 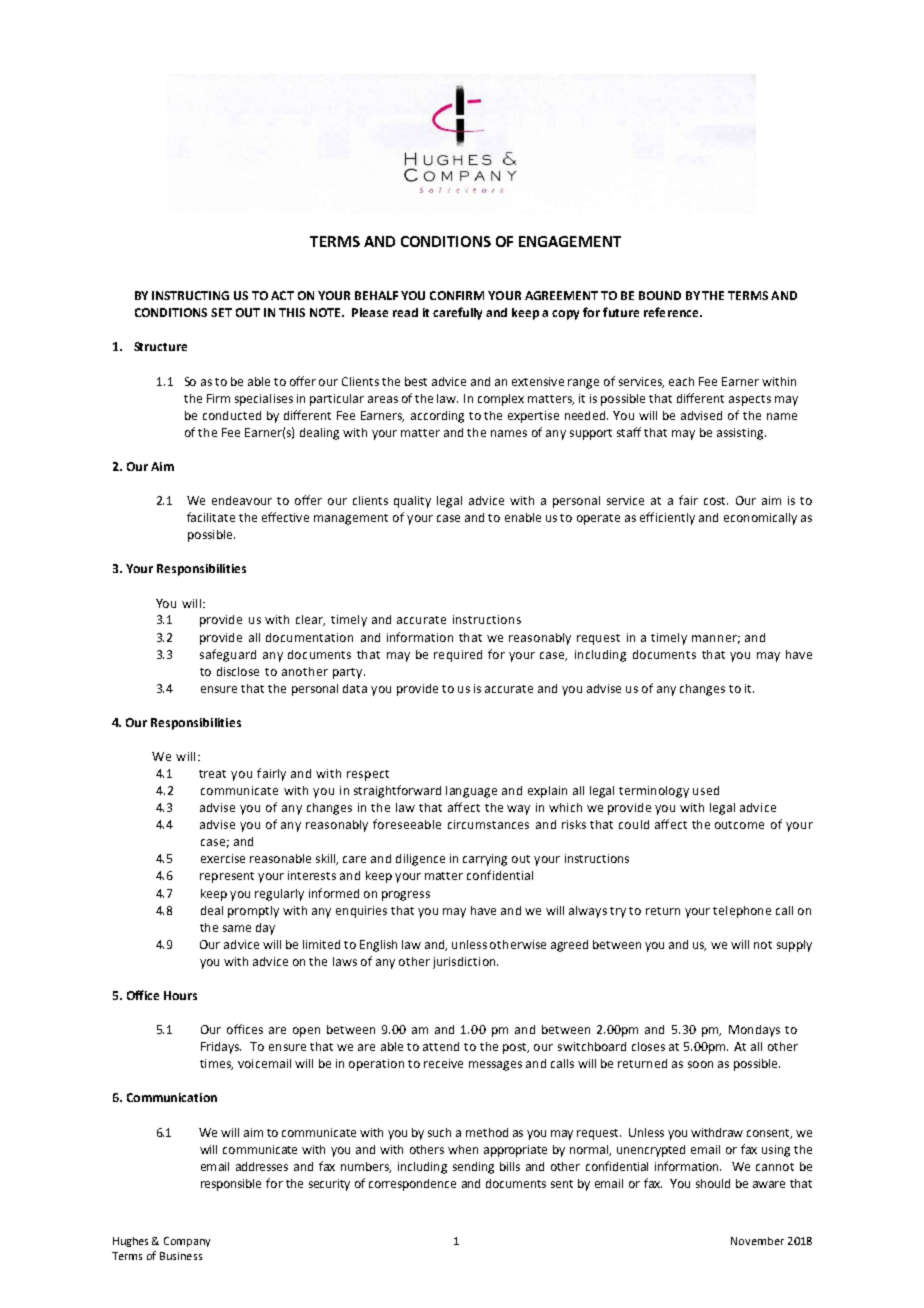 What do you see at coordinates (412, 1185) in the image?
I see `correspondence` at bounding box center [412, 1185].
